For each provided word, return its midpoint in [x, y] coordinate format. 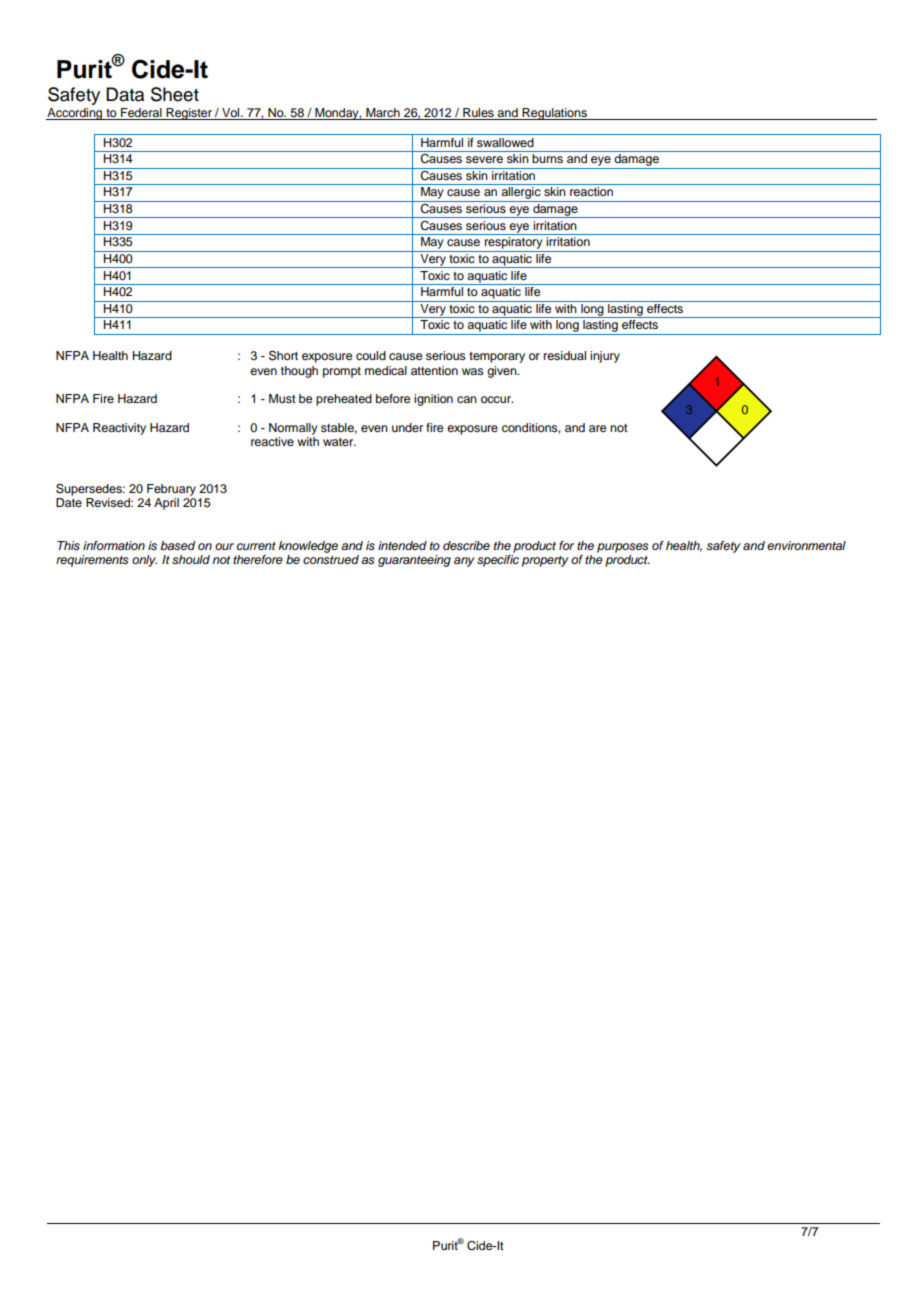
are [597, 428]
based [177, 545]
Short [283, 355]
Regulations [555, 114]
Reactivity [119, 429]
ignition [433, 400]
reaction [591, 191]
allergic [521, 194]
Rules [478, 112]
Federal [141, 112]
